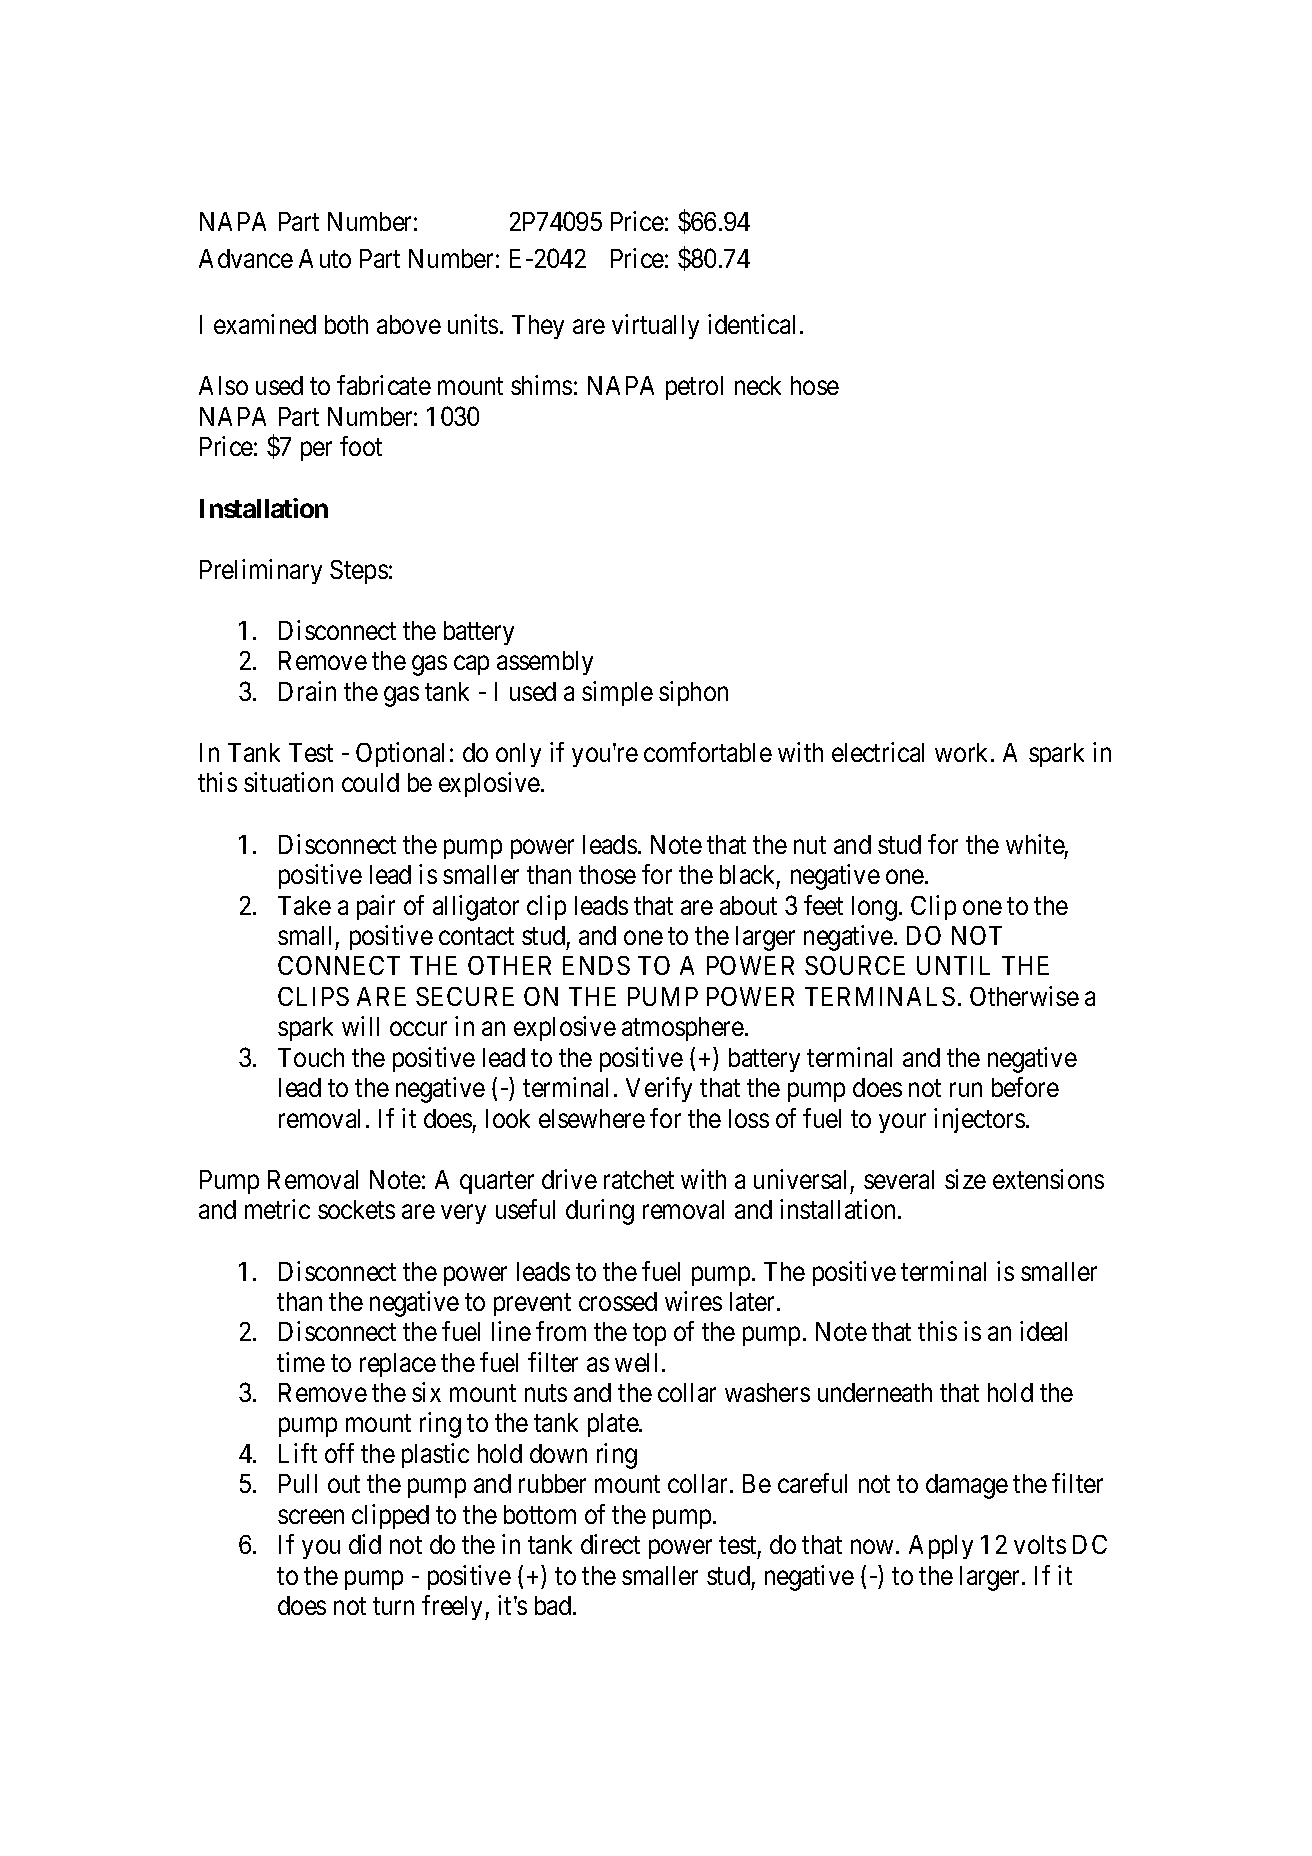  What do you see at coordinates (610, 1544) in the screenshot?
I see `direct` at bounding box center [610, 1544].
